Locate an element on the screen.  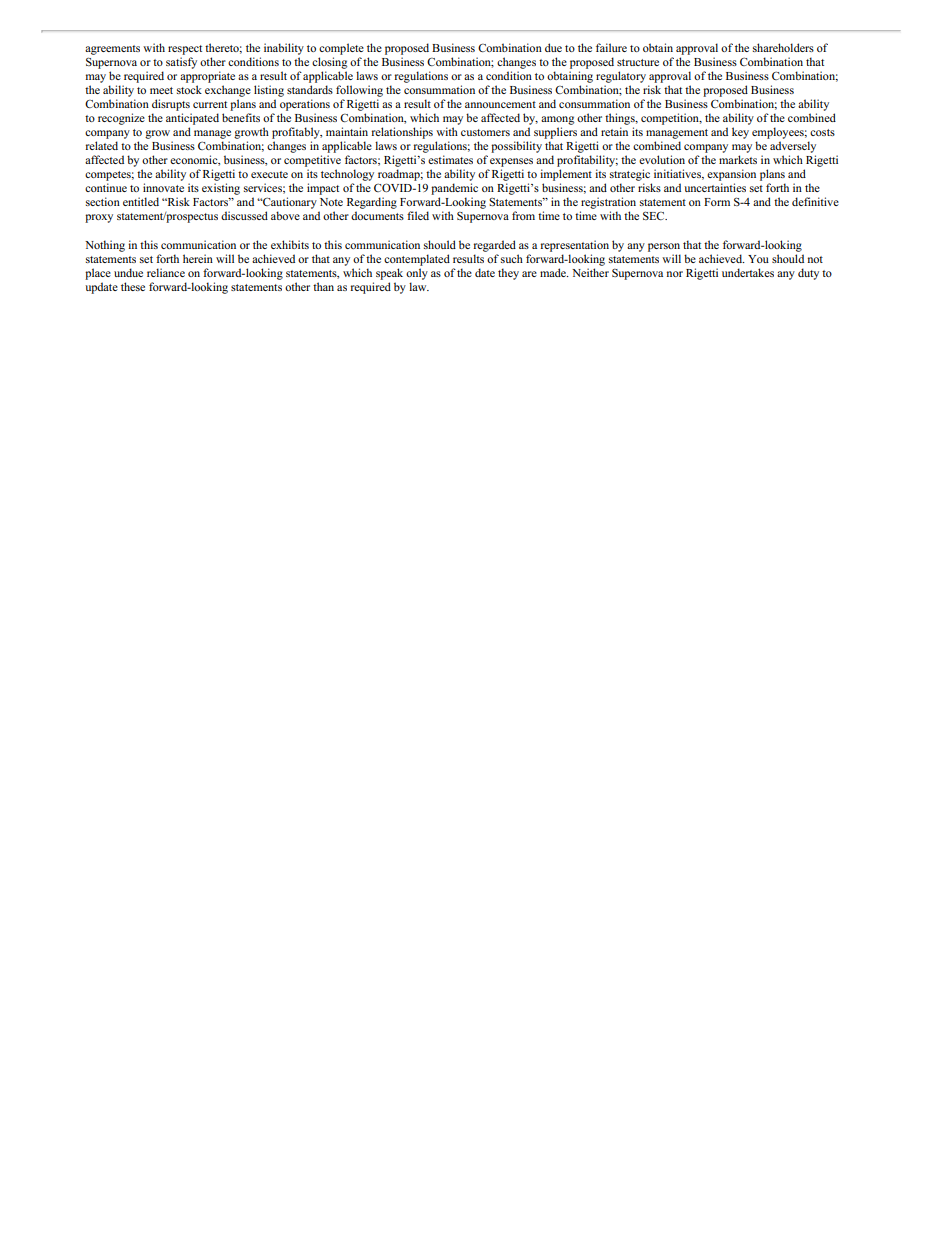
execute is located at coordinates (269, 174).
